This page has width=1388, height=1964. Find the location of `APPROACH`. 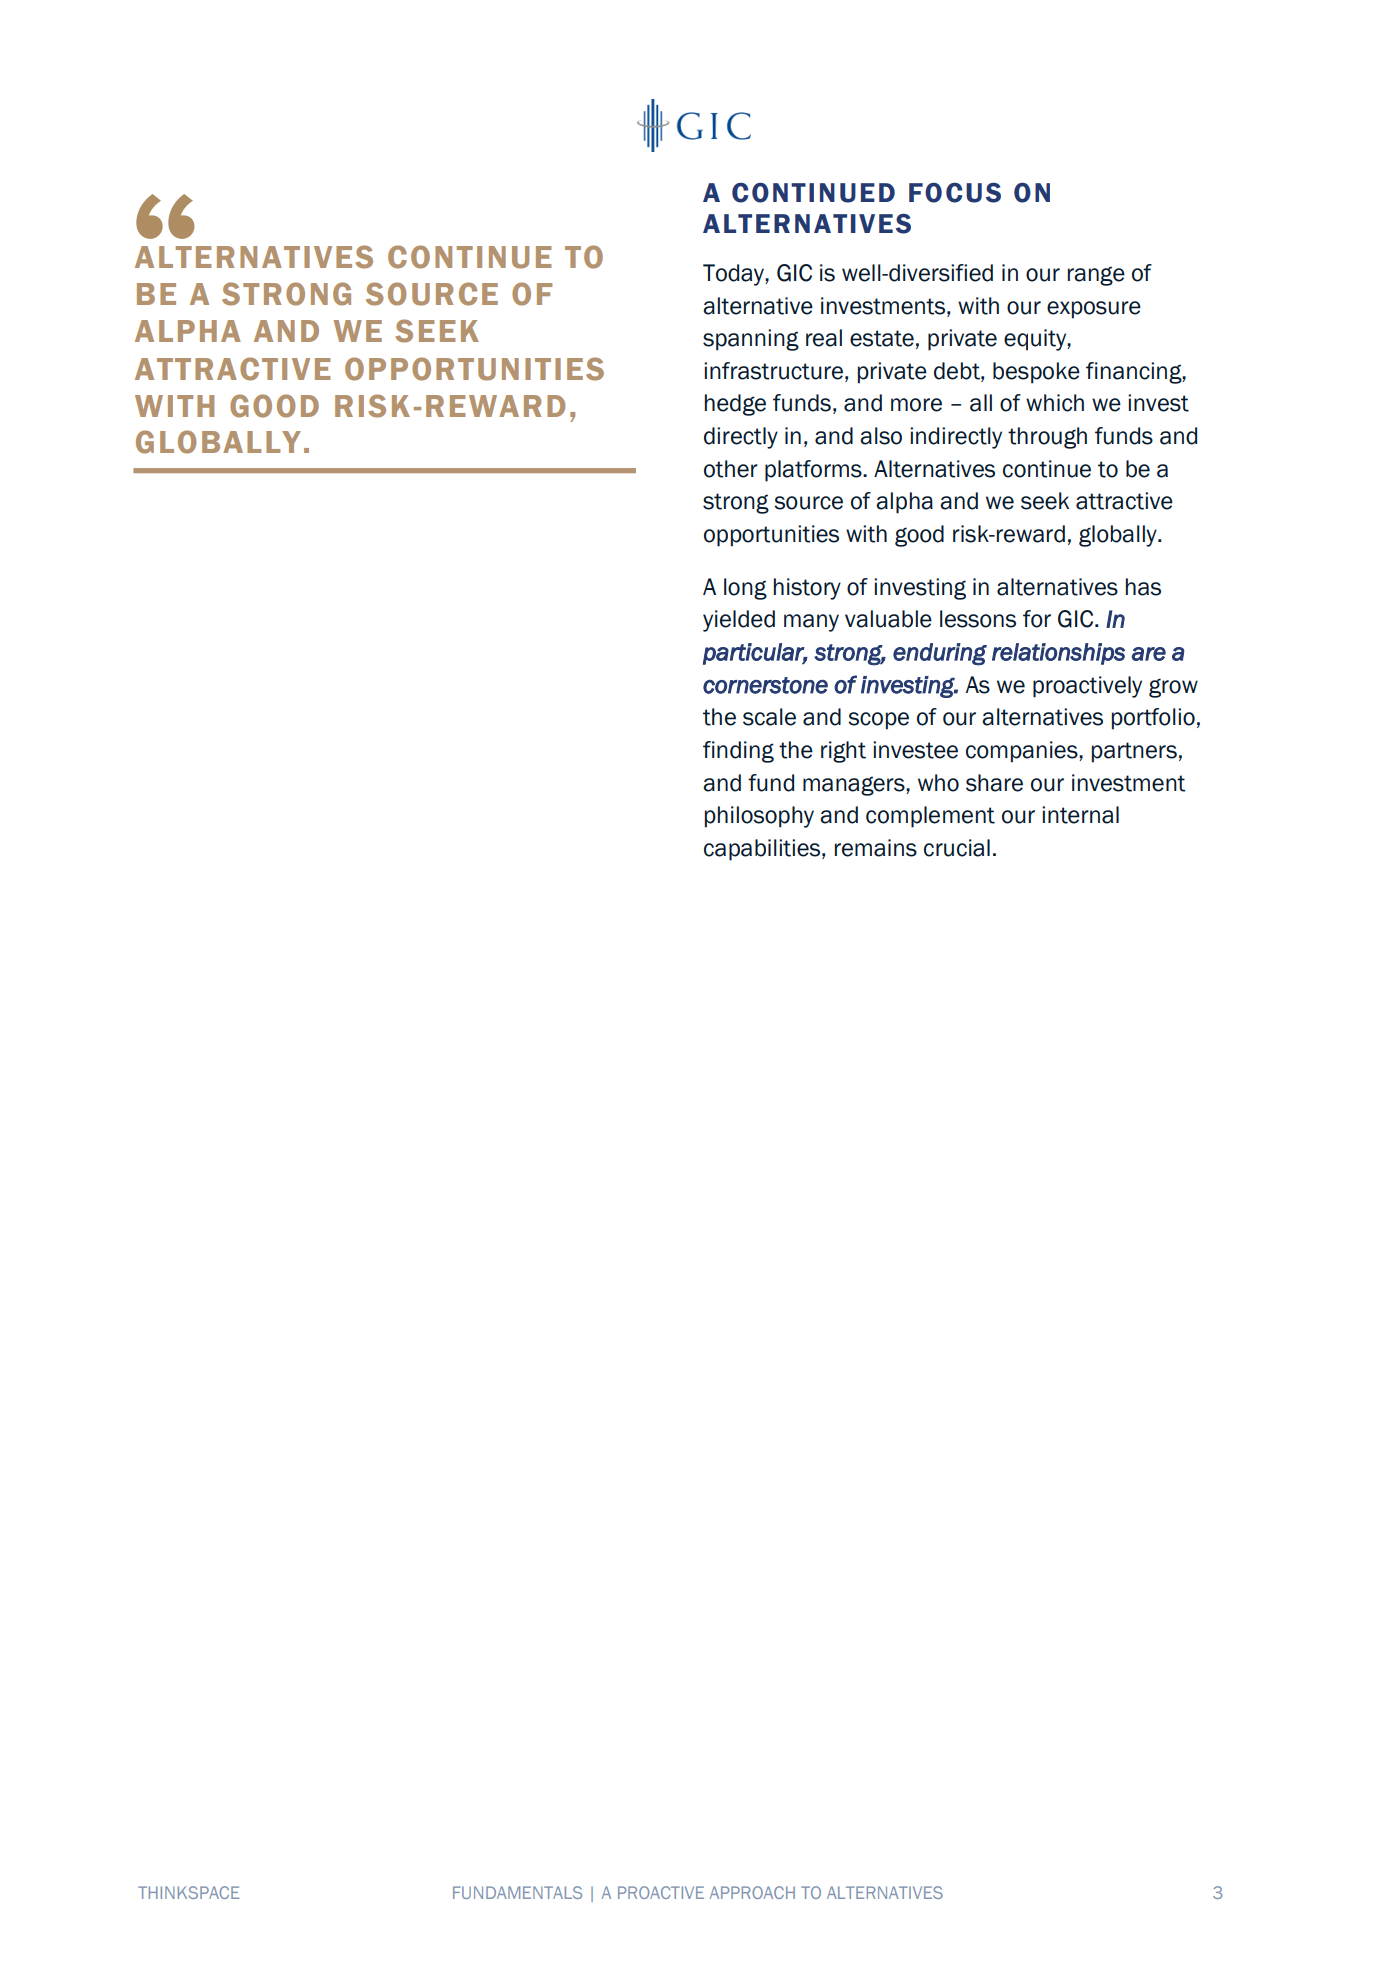

APPROACH is located at coordinates (752, 1892).
